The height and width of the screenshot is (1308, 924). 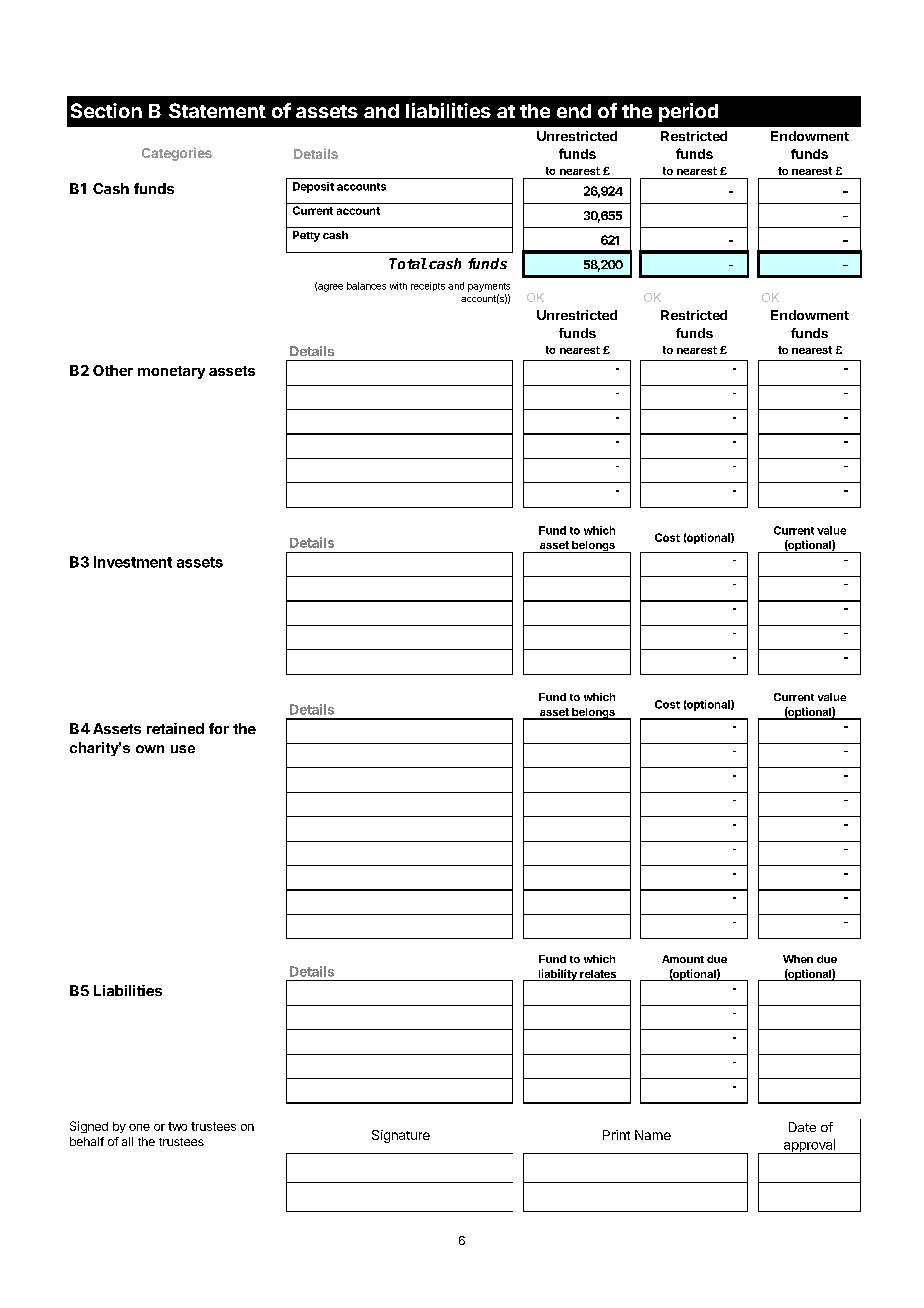 What do you see at coordinates (133, 562) in the screenshot?
I see `Investment` at bounding box center [133, 562].
